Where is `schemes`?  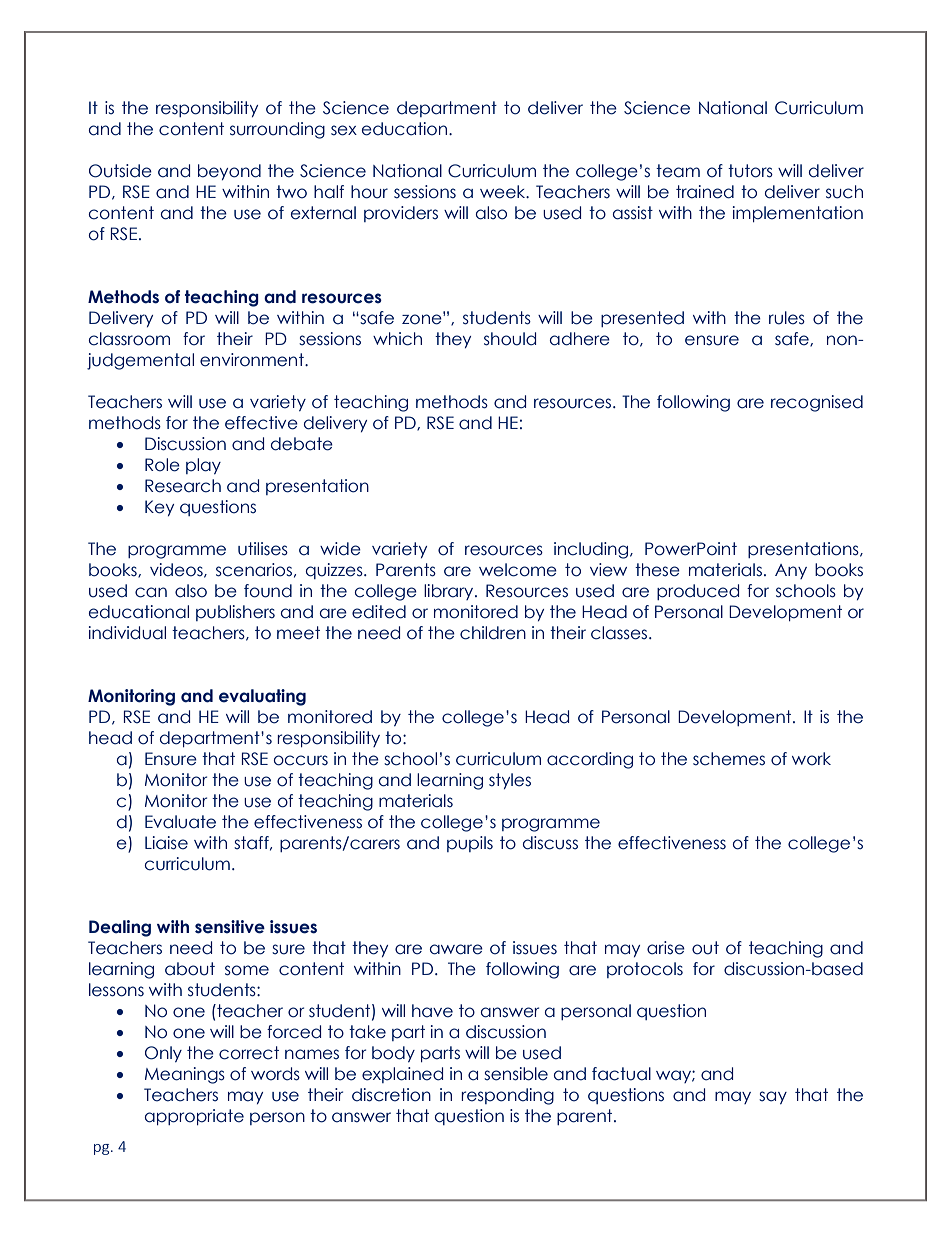 schemes is located at coordinates (729, 759).
